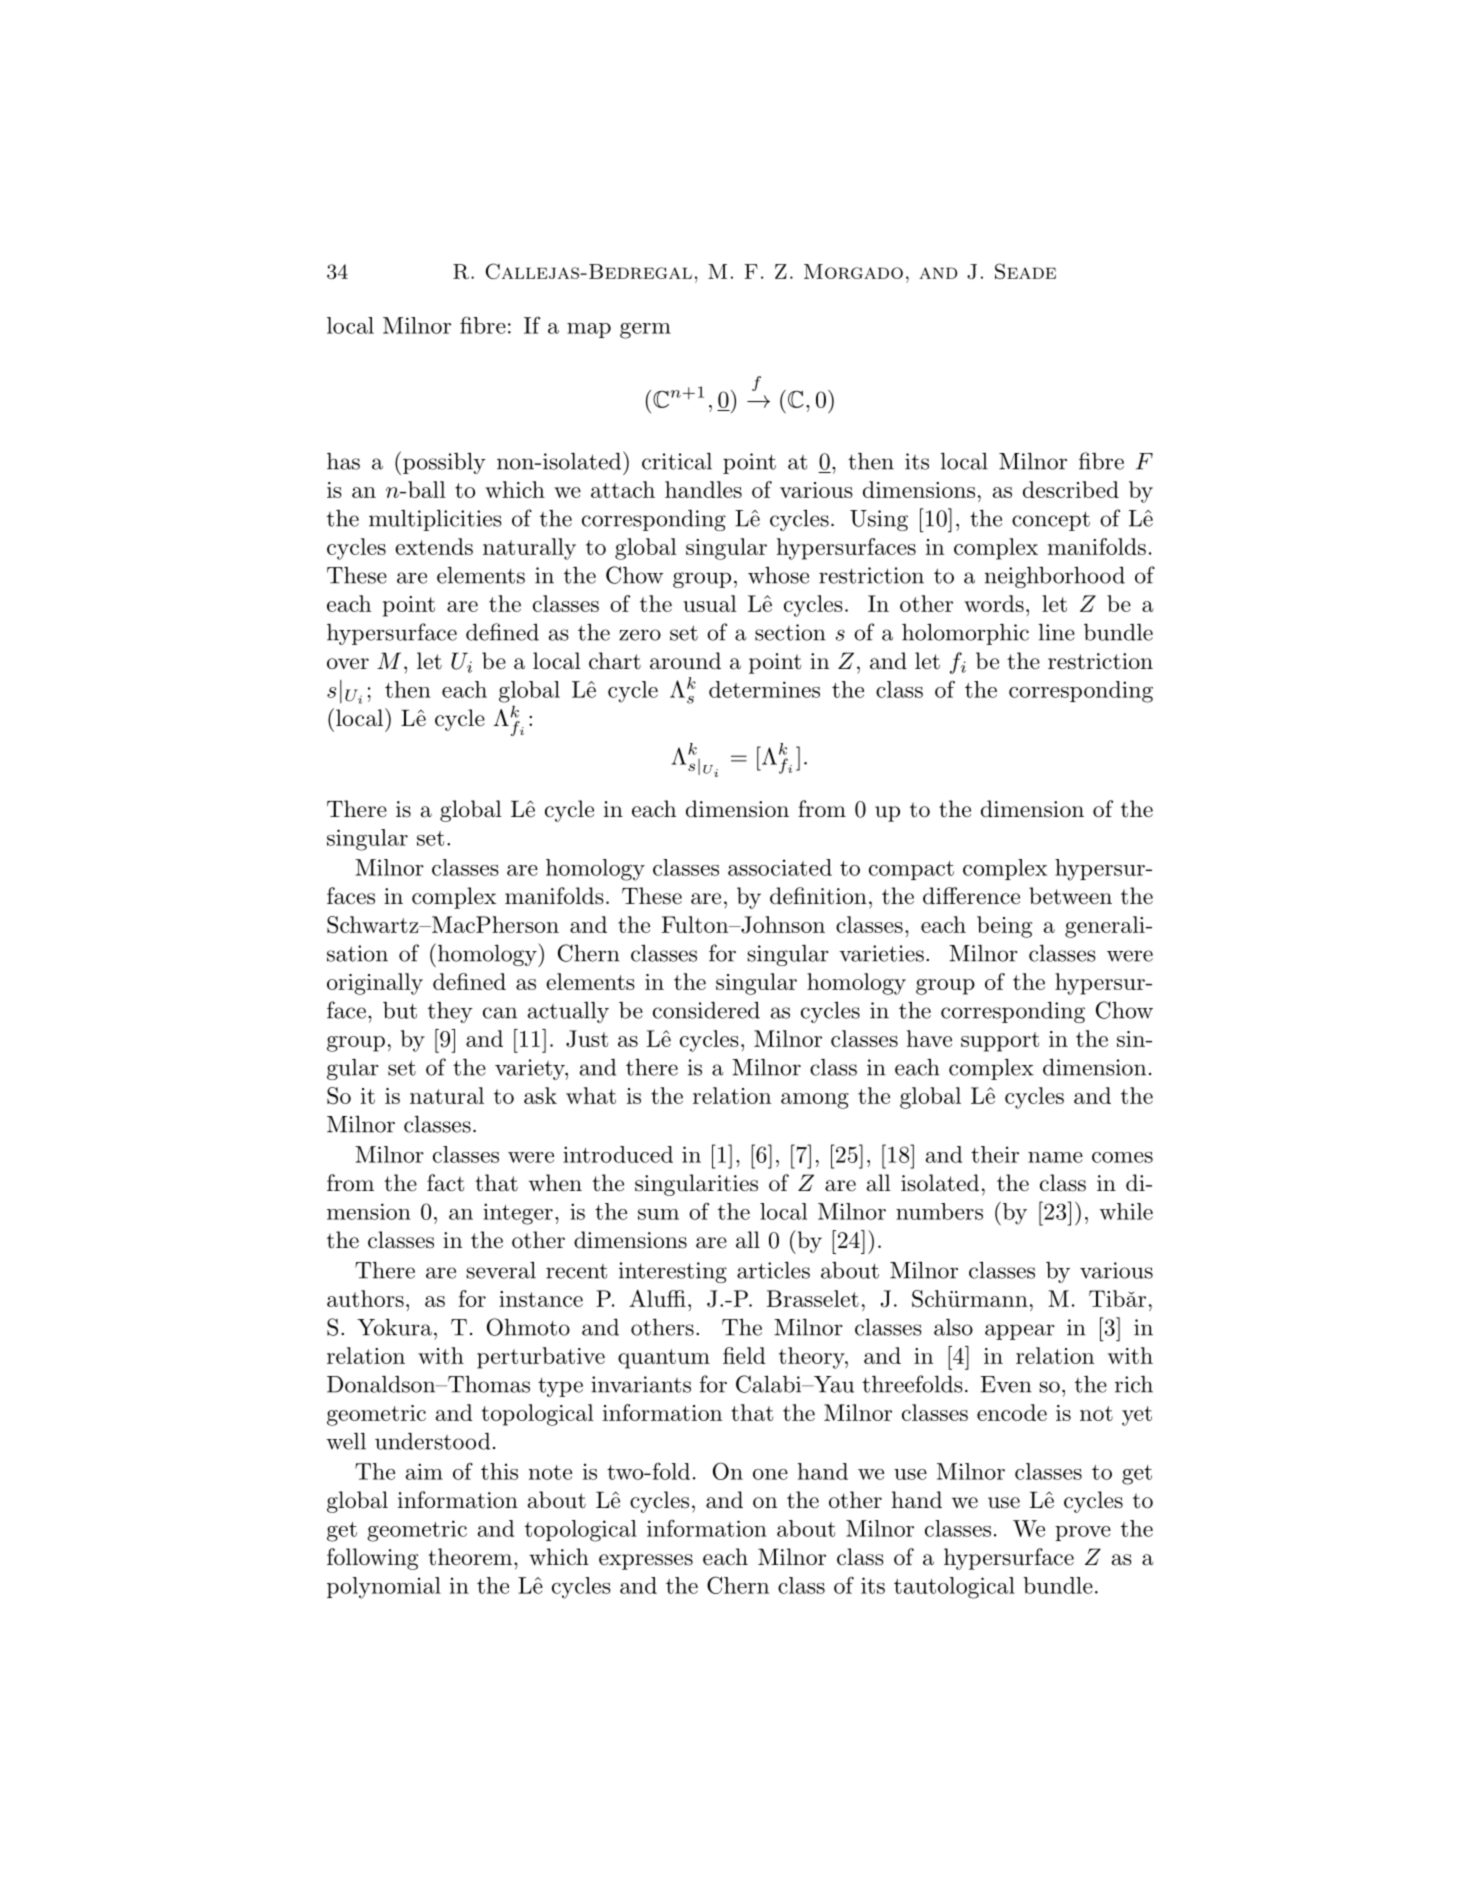 The width and height of the screenshot is (1460, 1890). What do you see at coordinates (445, 1183) in the screenshot?
I see `fact` at bounding box center [445, 1183].
